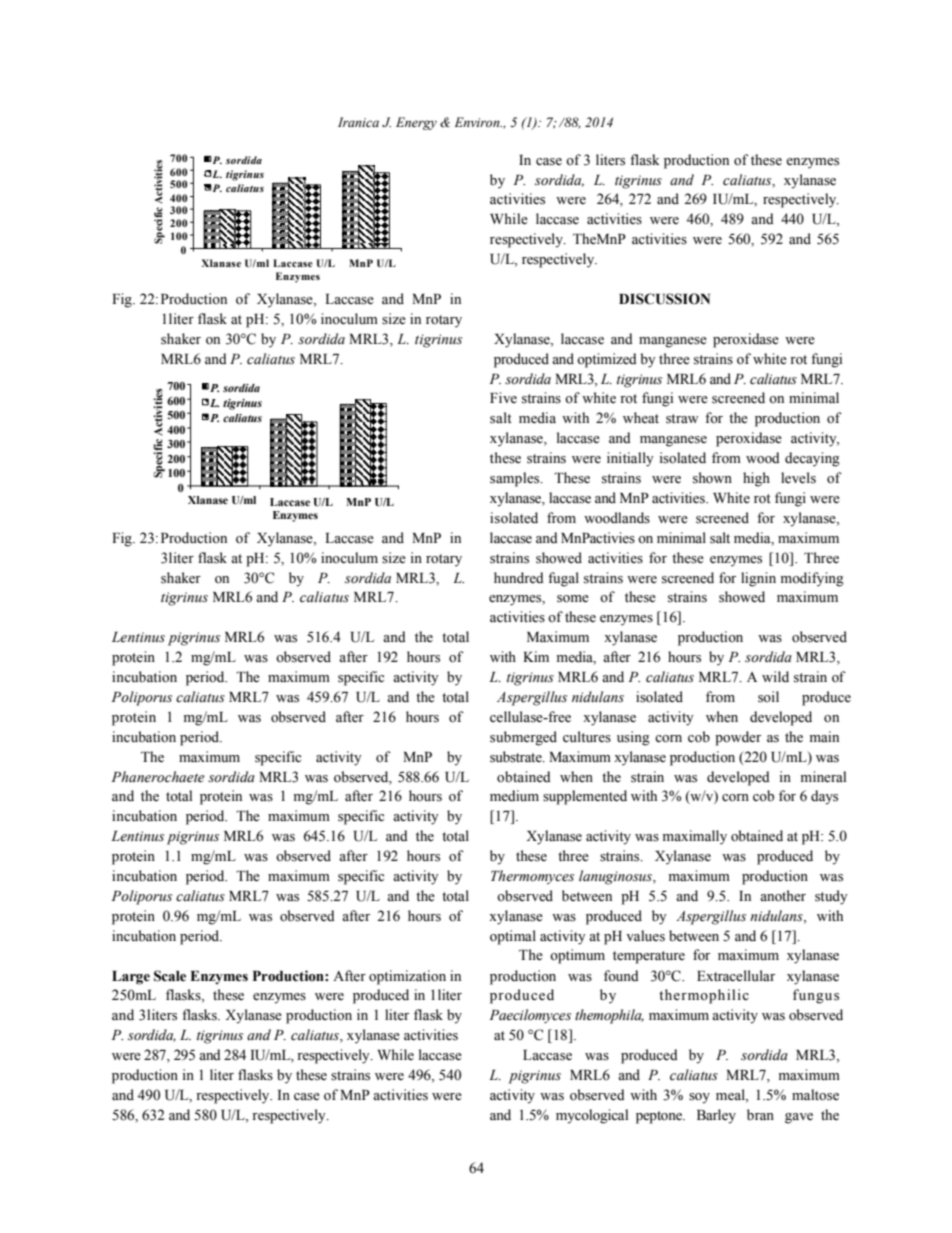  I want to click on Kim, so click(536, 656).
